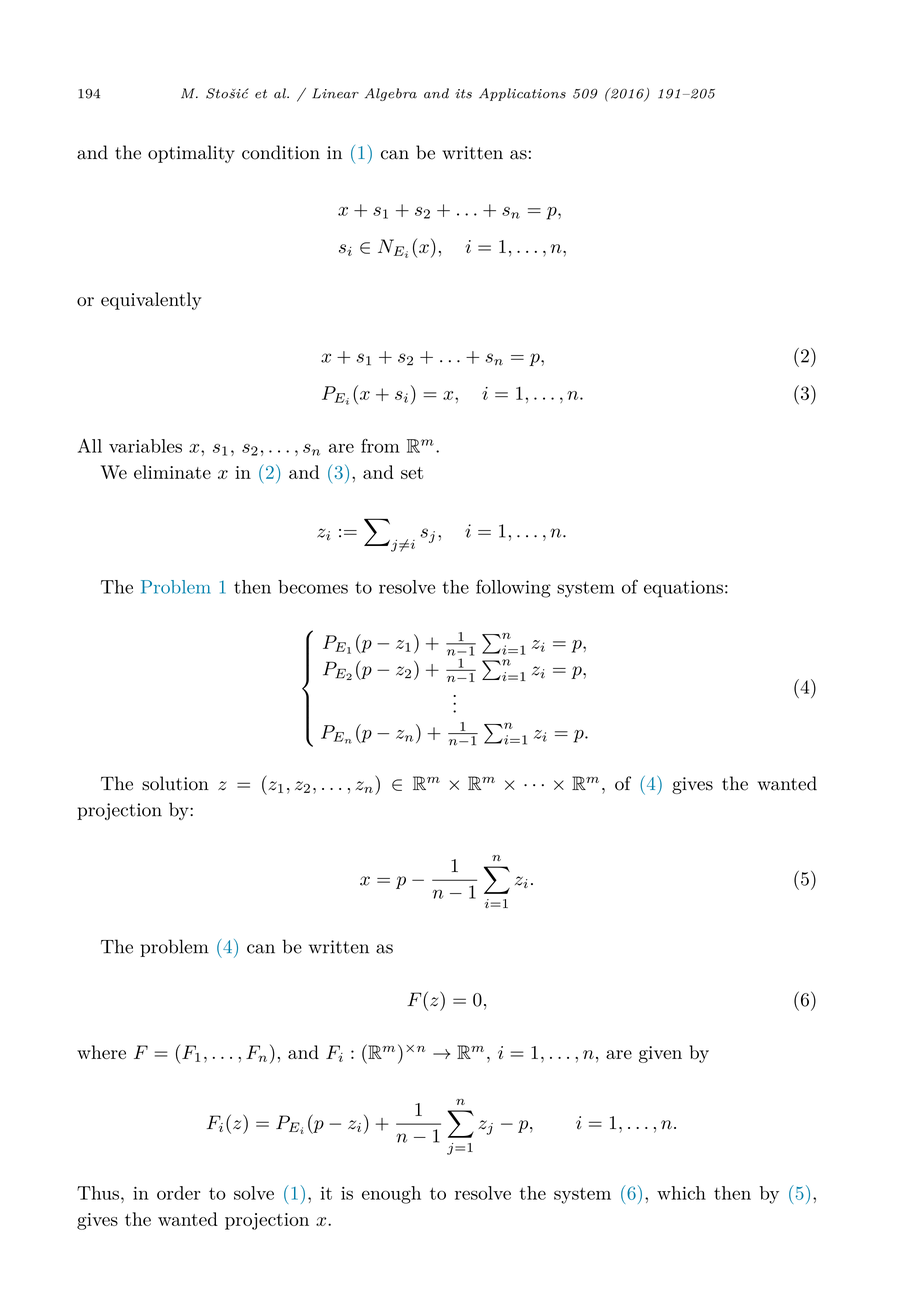 Image resolution: width=905 pixels, height=1316 pixels. Describe the element at coordinates (191, 154) in the document. I see `optimality` at that location.
